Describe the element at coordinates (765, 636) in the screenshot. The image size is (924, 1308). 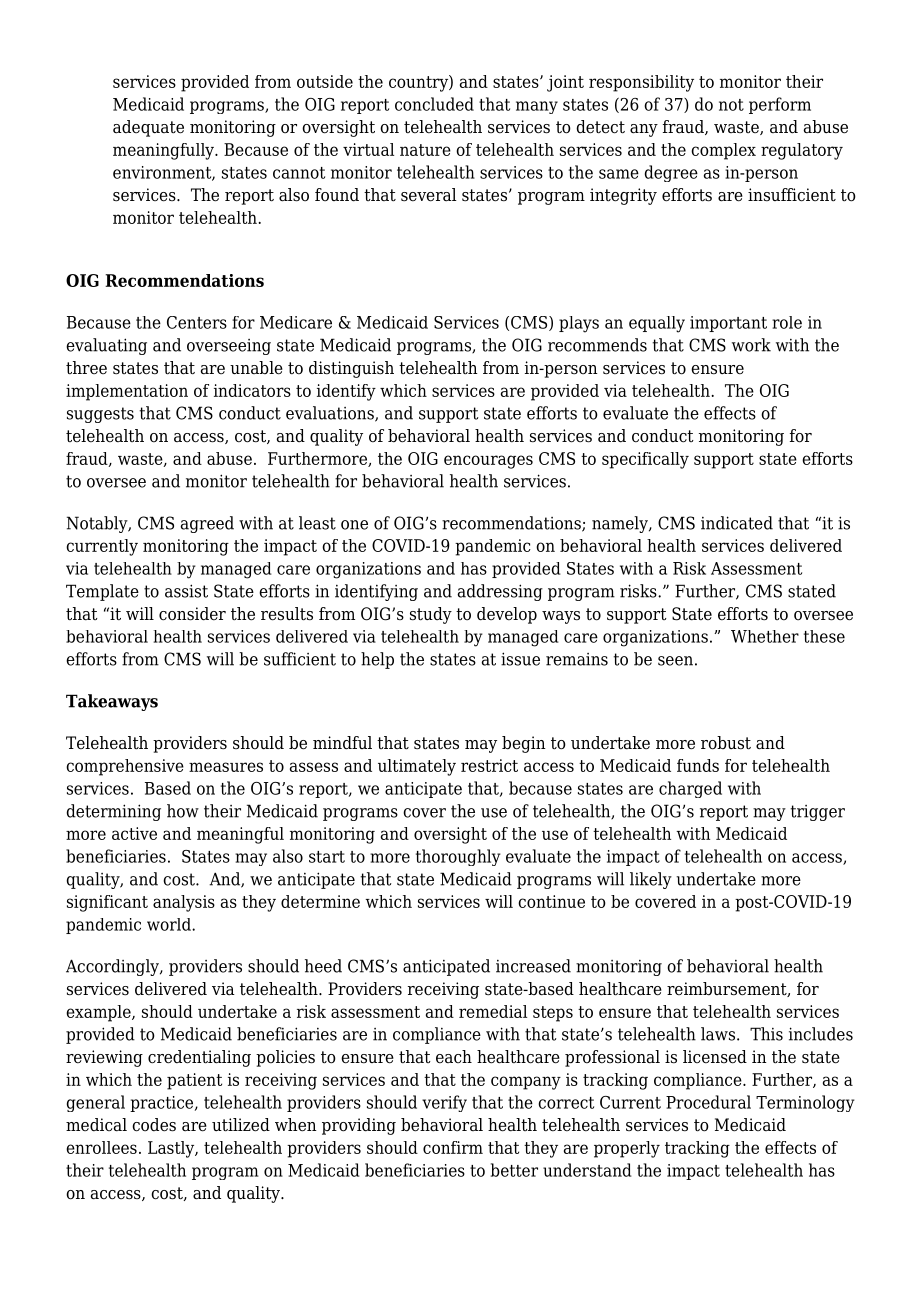
I see `Whether` at that location.
